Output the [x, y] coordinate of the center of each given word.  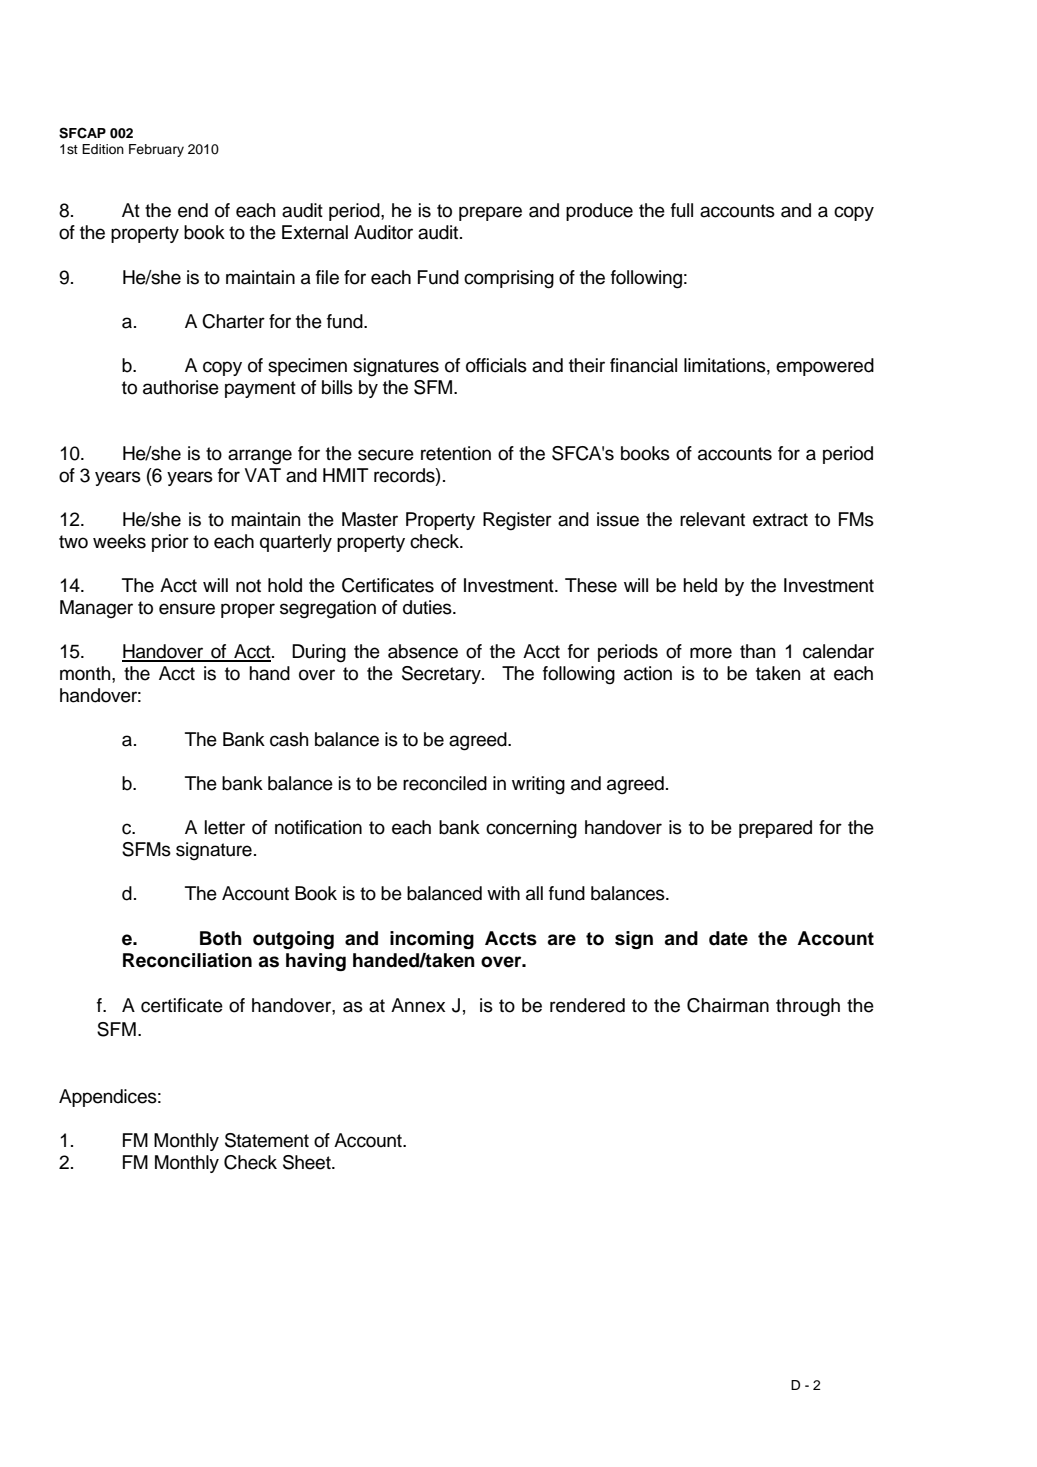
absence [423, 651]
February [156, 150]
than [757, 651]
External [315, 232]
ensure [187, 609]
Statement [267, 1140]
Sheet [308, 1162]
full [682, 210]
